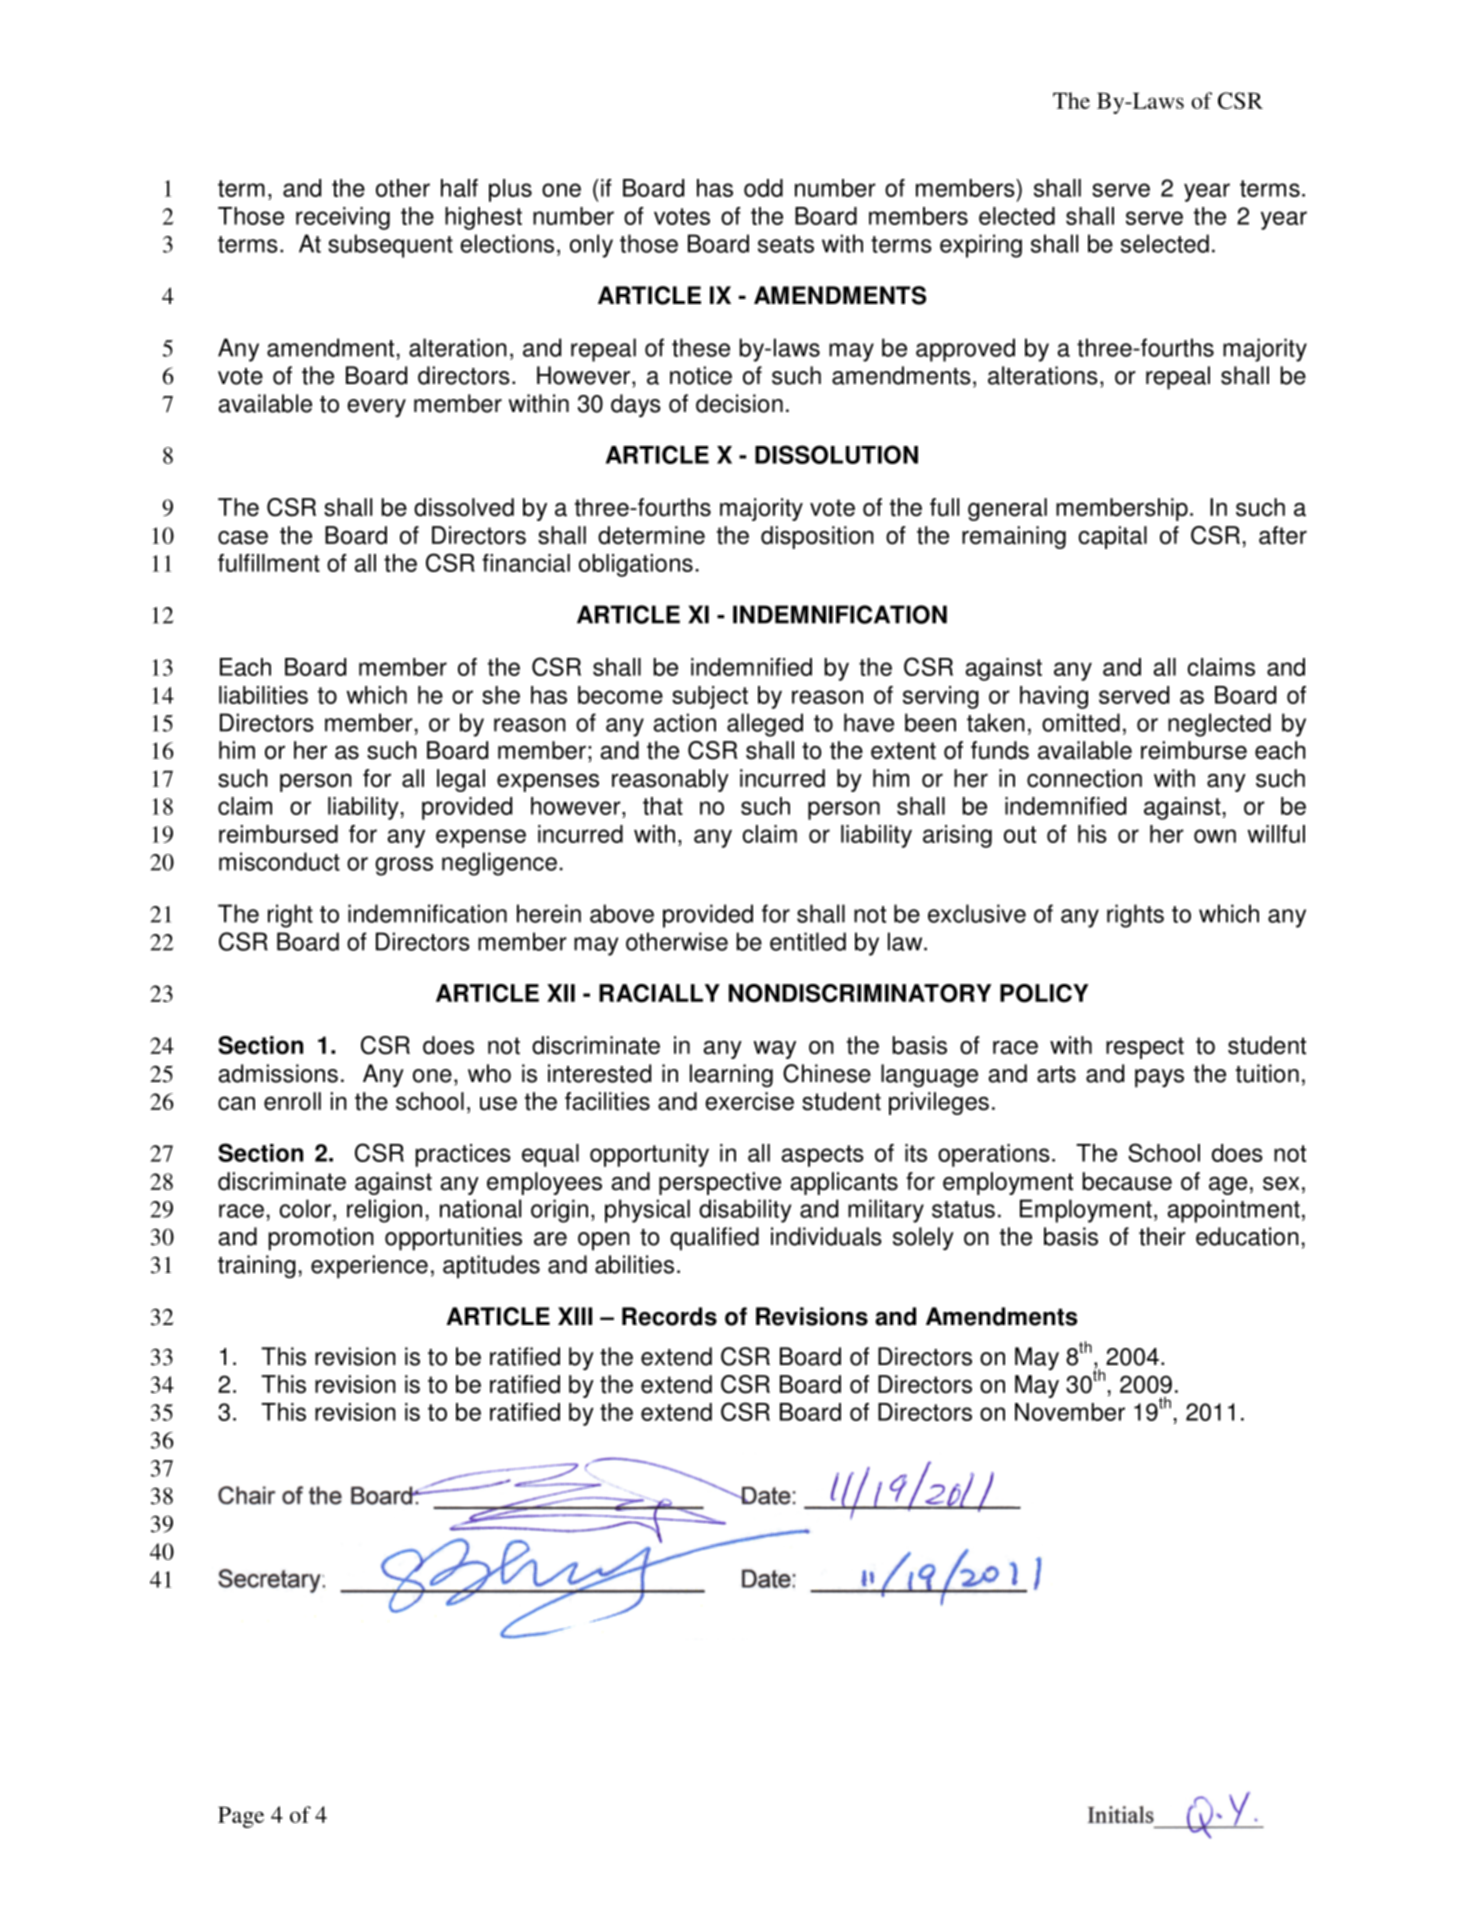 This page has height=1916, width=1481. Describe the element at coordinates (369, 1267) in the page. I see `experience` at that location.
